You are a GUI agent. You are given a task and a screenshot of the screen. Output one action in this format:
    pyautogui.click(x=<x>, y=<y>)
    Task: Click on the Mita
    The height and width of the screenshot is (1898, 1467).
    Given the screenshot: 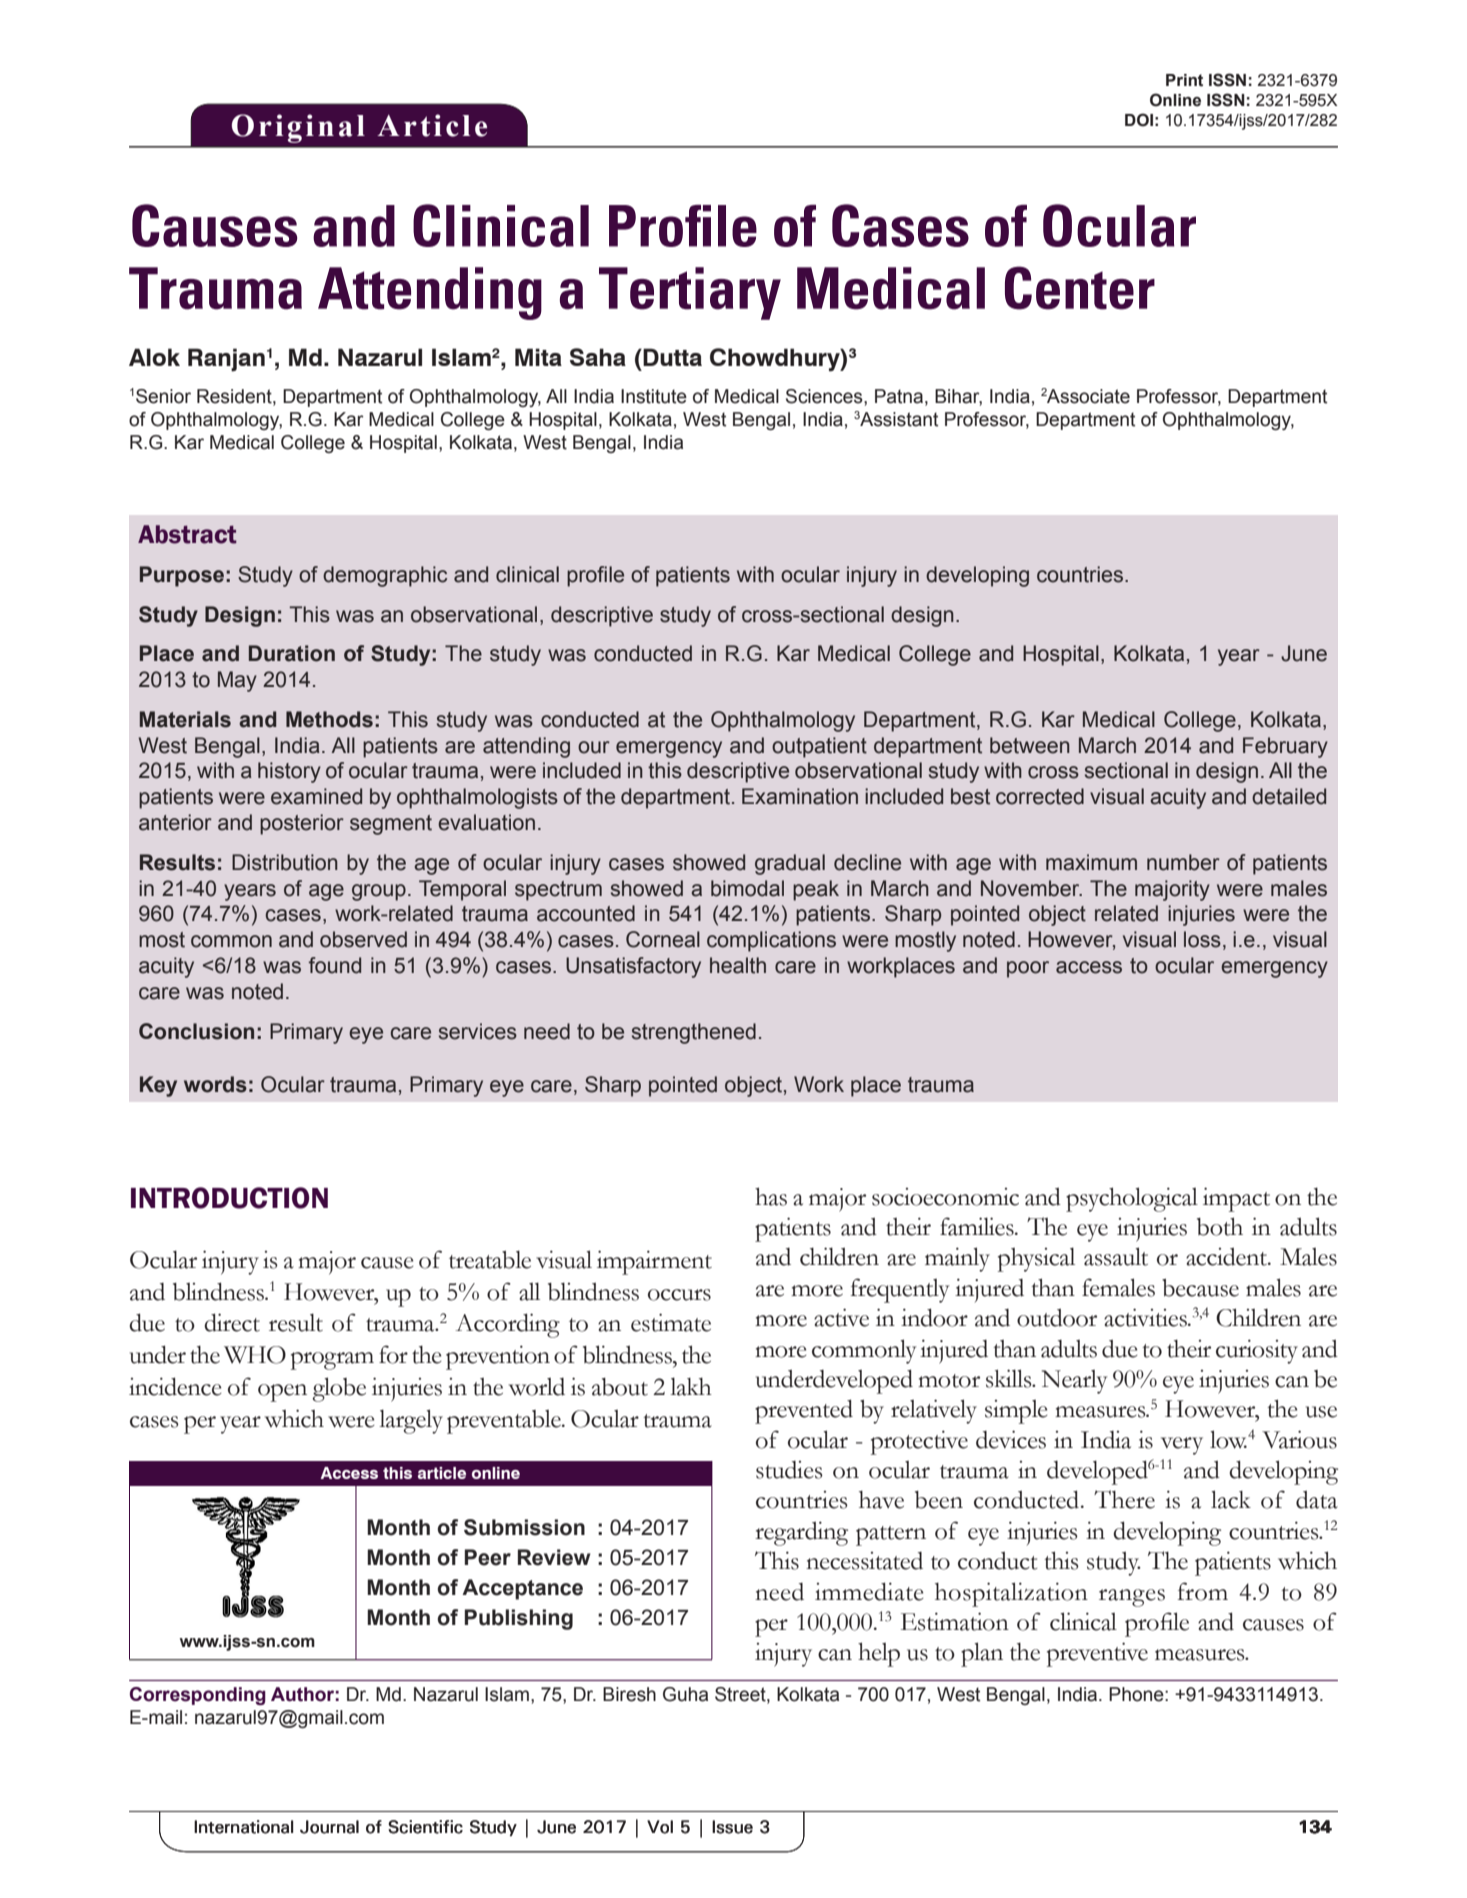 What is the action you would take?
    pyautogui.click(x=538, y=357)
